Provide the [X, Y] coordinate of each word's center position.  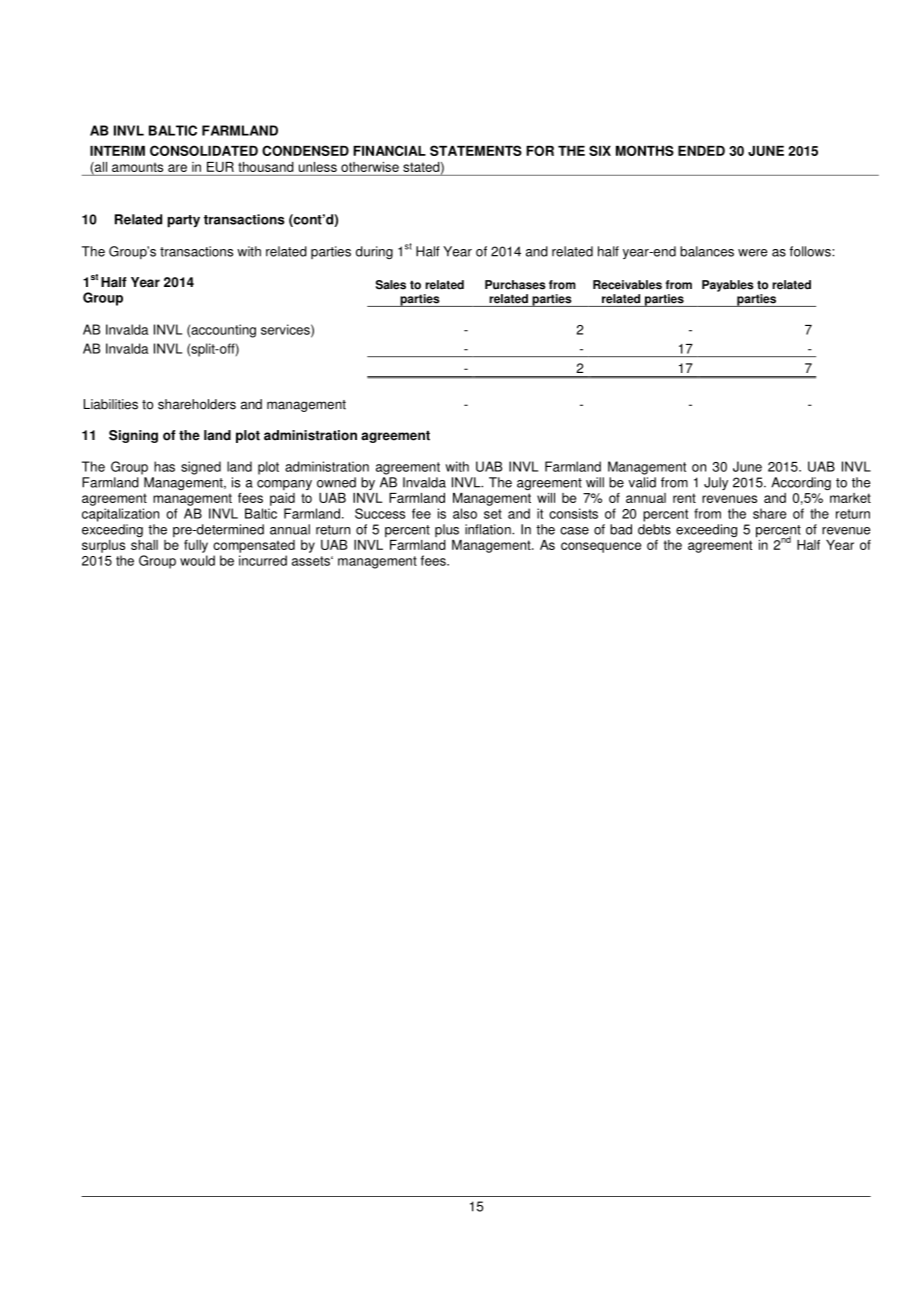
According [801, 483]
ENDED [701, 151]
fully [196, 546]
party [183, 221]
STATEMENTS [476, 150]
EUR [220, 167]
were [752, 253]
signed [201, 468]
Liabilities [111, 404]
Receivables [627, 285]
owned [336, 482]
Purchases [515, 285]
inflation [489, 529]
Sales [391, 285]
